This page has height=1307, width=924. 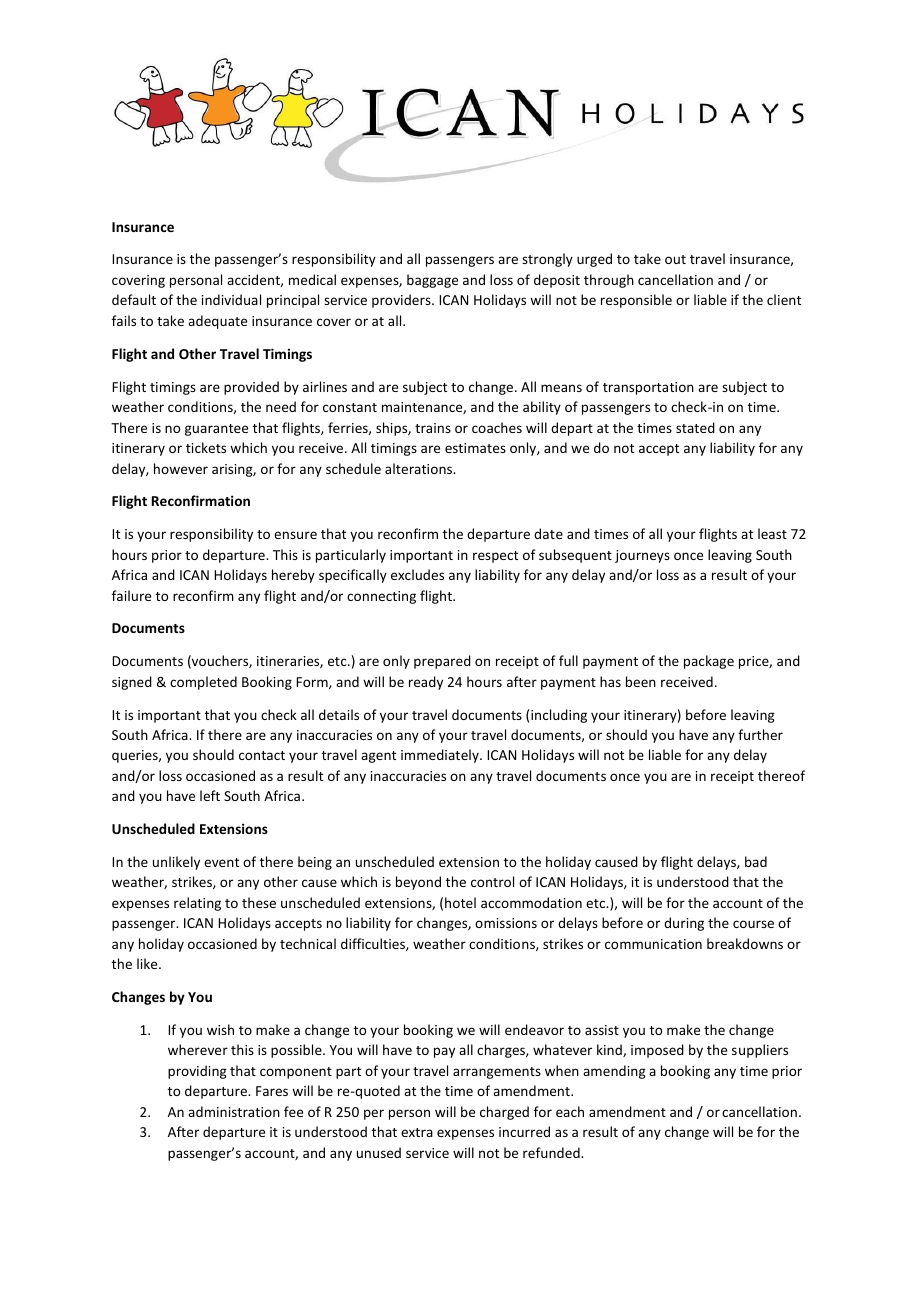 I want to click on during, so click(x=684, y=924).
